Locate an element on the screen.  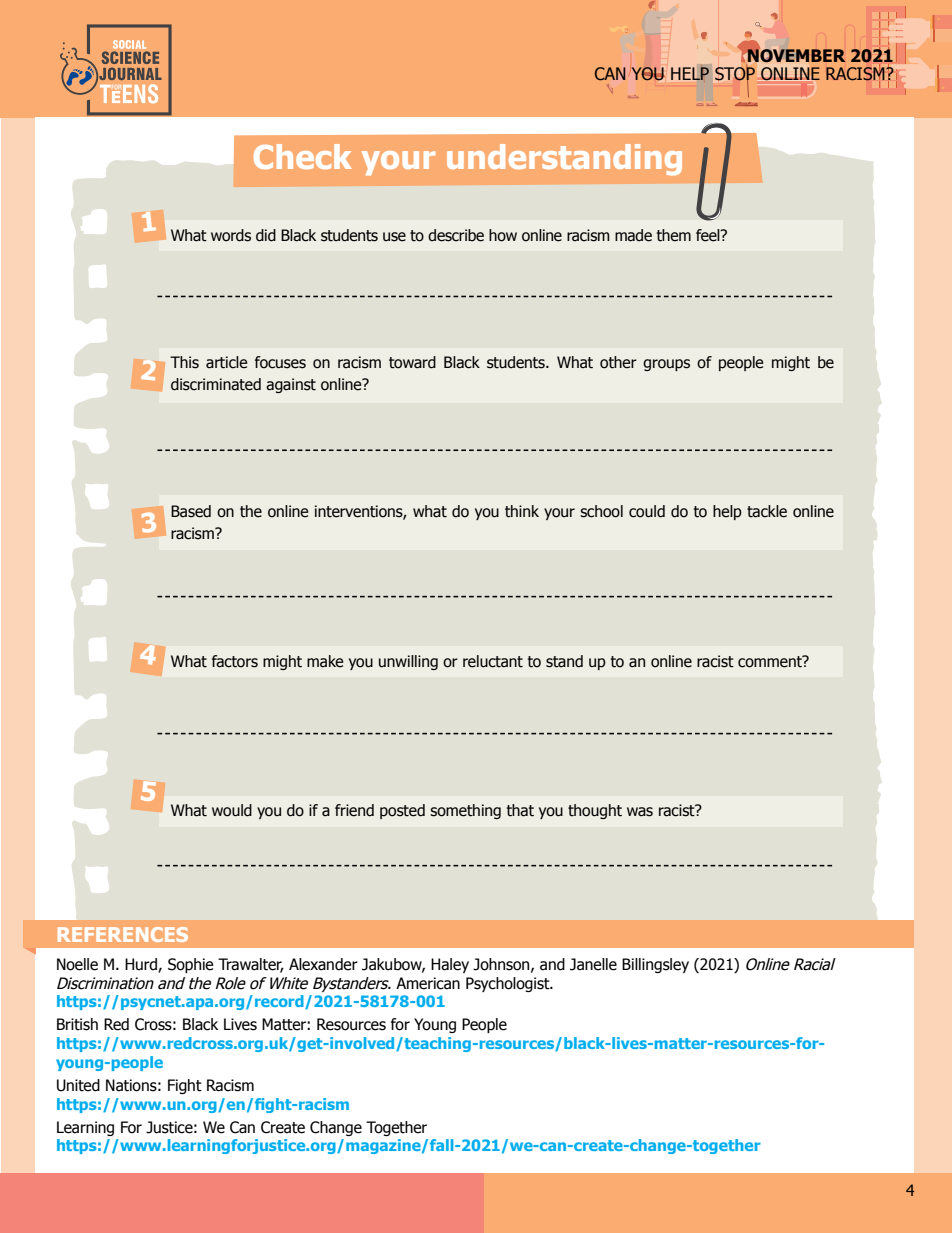
Sophie is located at coordinates (191, 965).
